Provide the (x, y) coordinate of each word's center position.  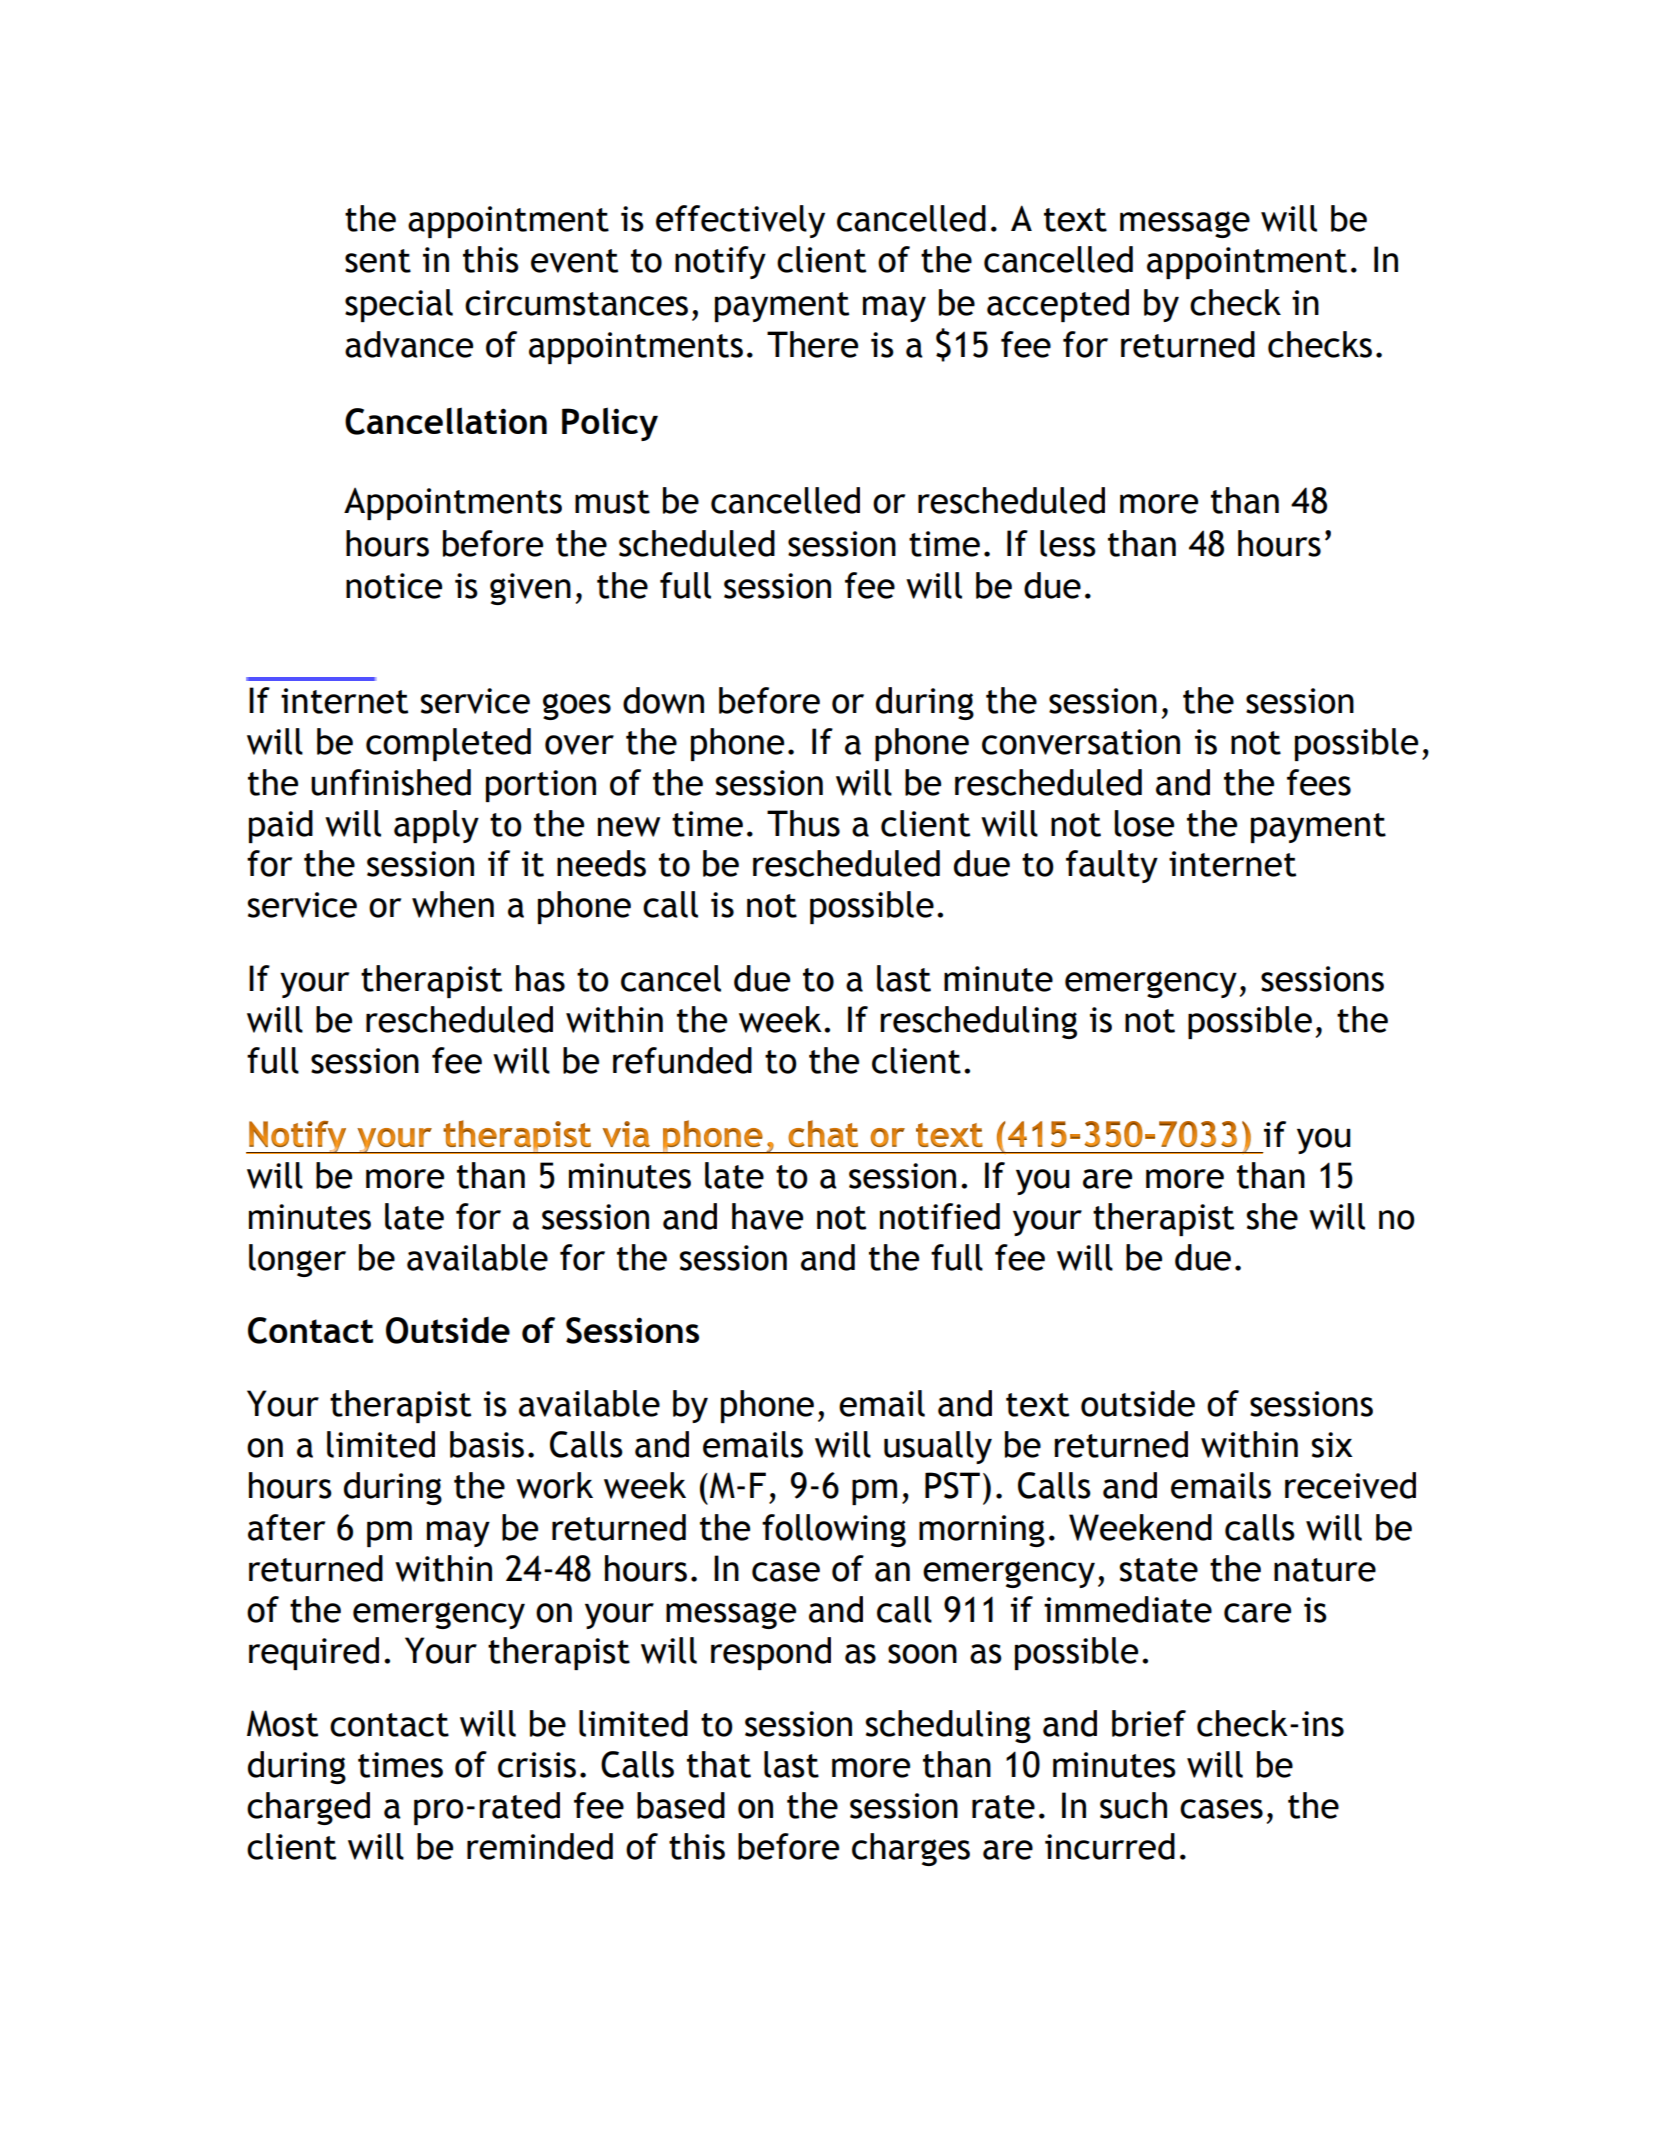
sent (378, 261)
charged (308, 1808)
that (719, 1764)
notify (720, 262)
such (1133, 1805)
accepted (1058, 305)
